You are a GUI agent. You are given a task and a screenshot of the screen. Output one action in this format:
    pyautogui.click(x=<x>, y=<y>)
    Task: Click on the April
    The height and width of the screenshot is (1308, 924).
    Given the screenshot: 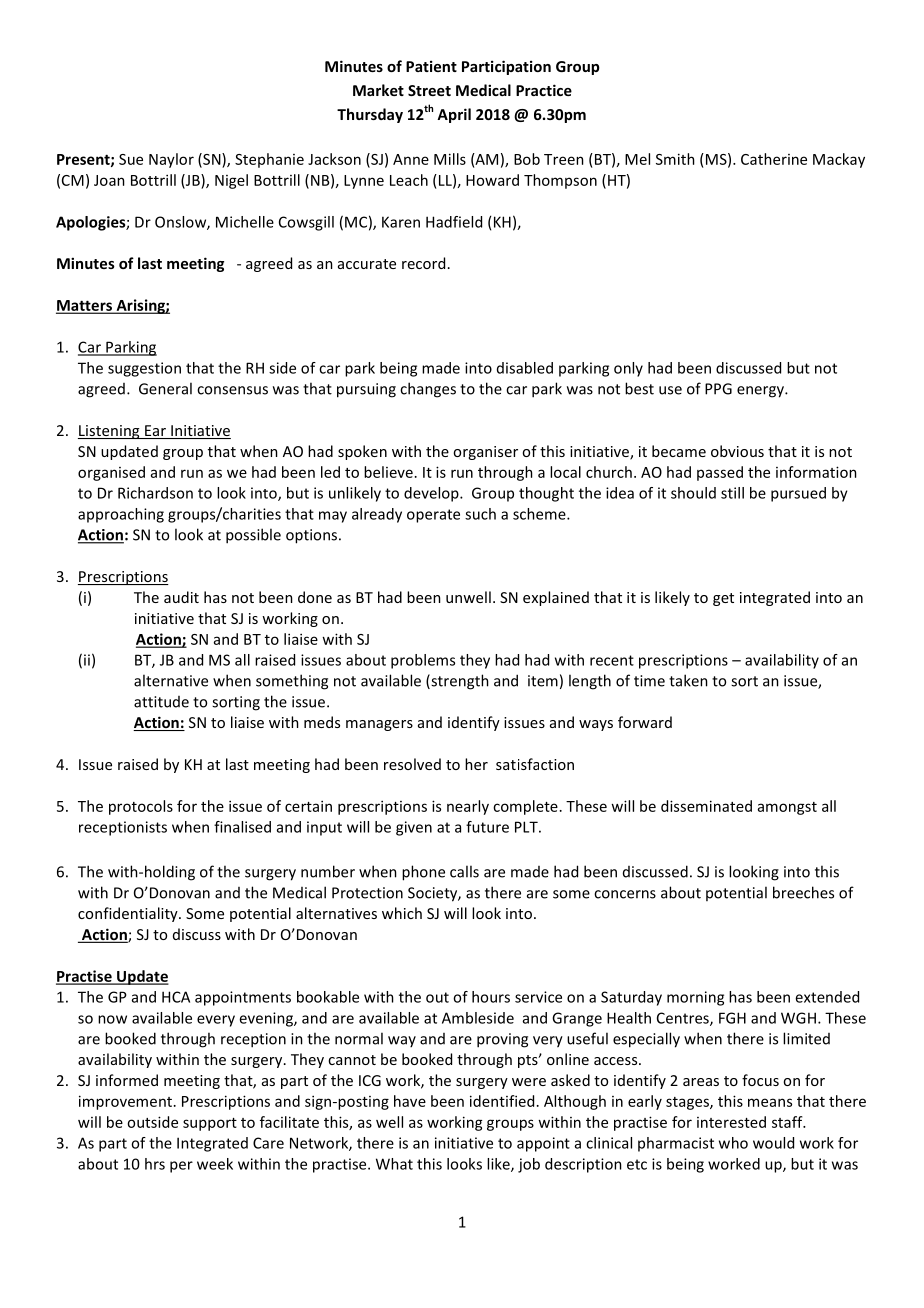 What is the action you would take?
    pyautogui.click(x=454, y=115)
